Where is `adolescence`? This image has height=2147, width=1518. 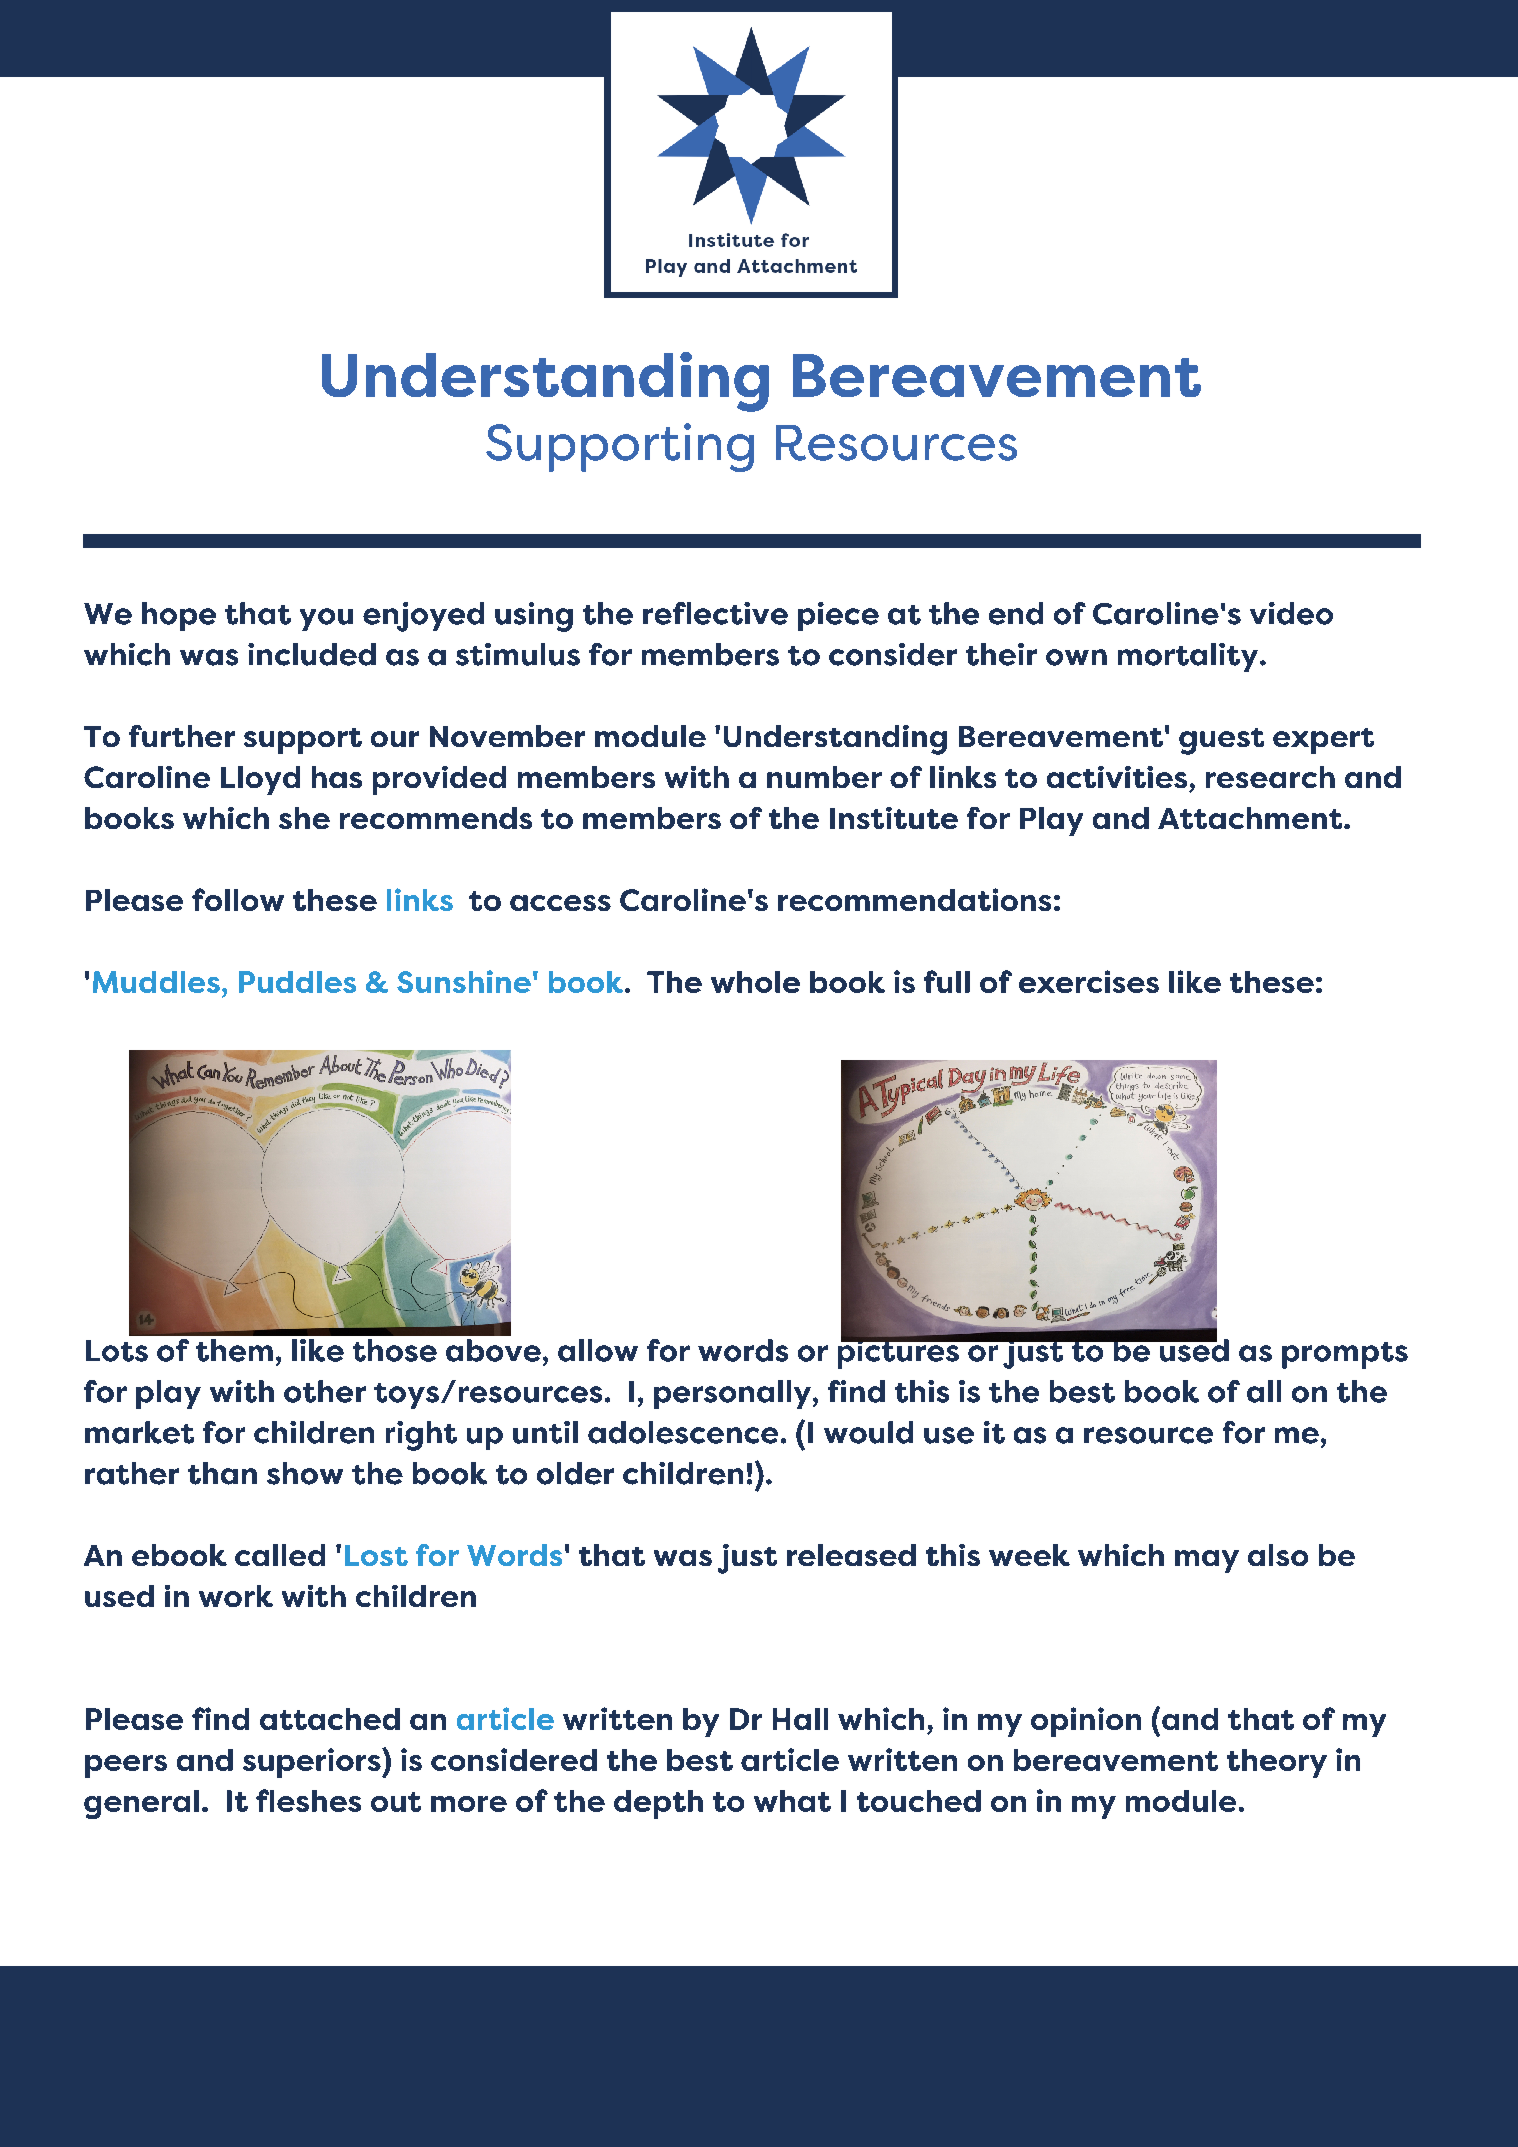 adolescence is located at coordinates (683, 1432).
